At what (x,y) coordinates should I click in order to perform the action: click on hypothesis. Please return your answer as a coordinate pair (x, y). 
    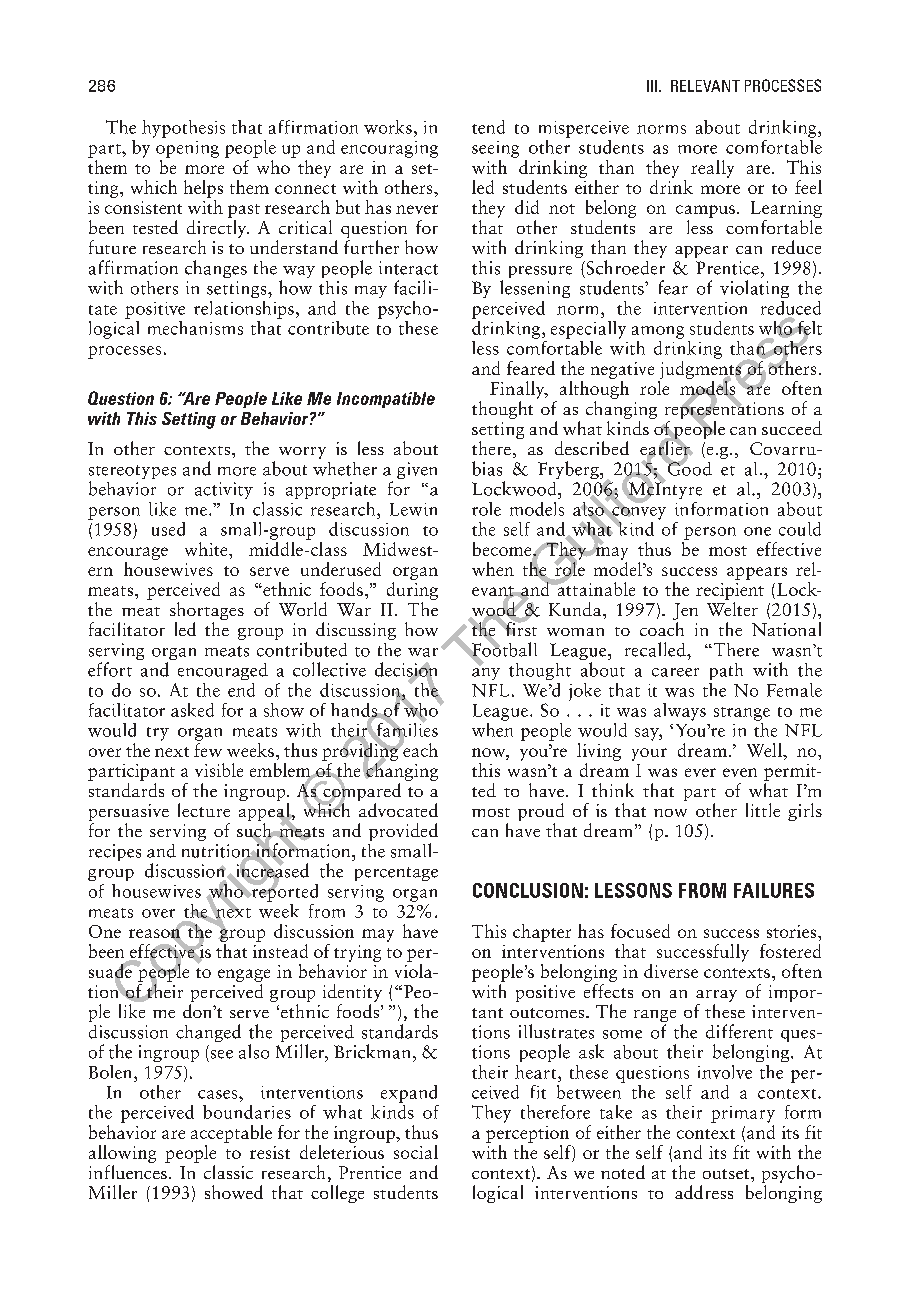
    Looking at the image, I should click on (183, 129).
